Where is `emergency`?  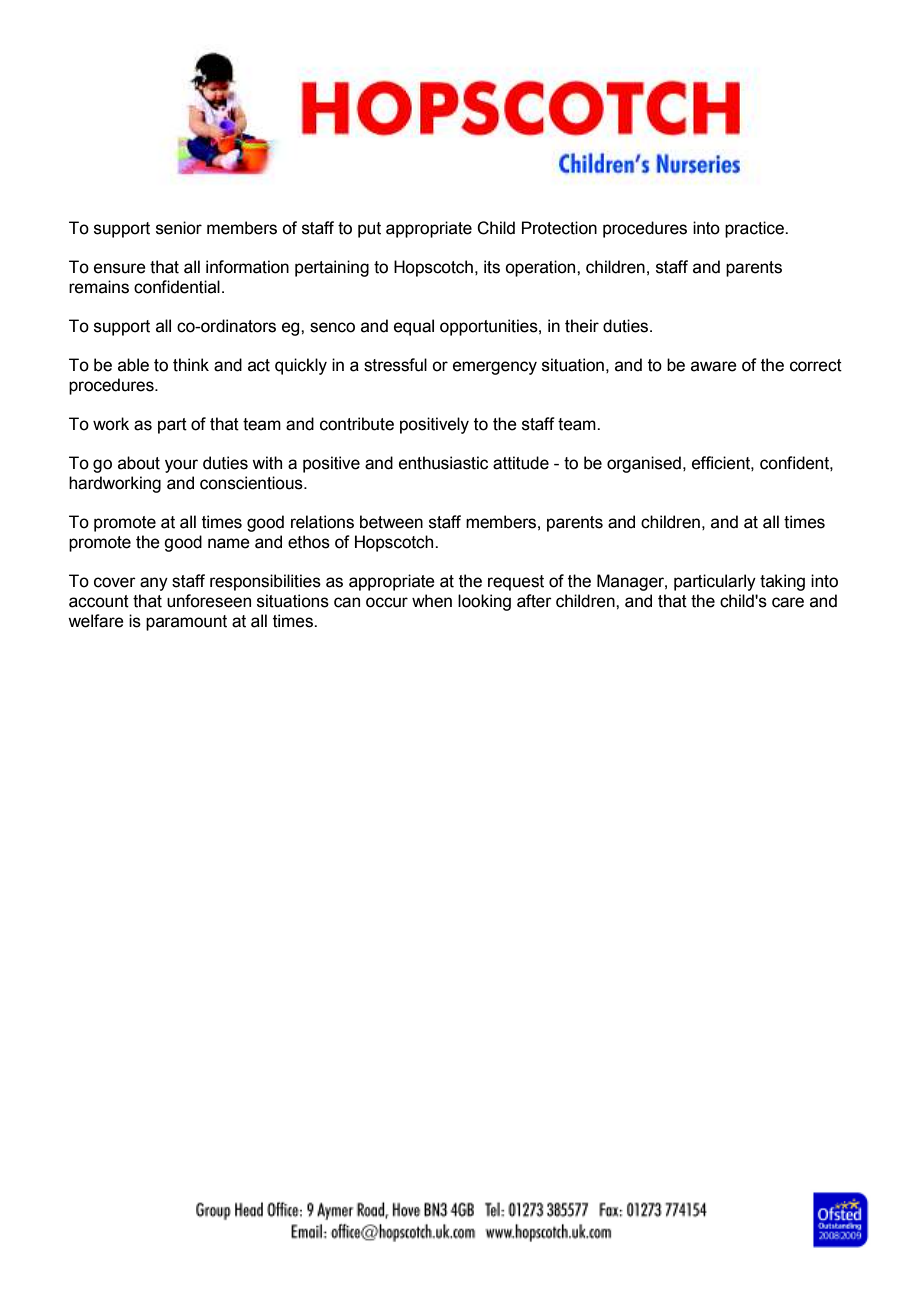 emergency is located at coordinates (495, 368).
